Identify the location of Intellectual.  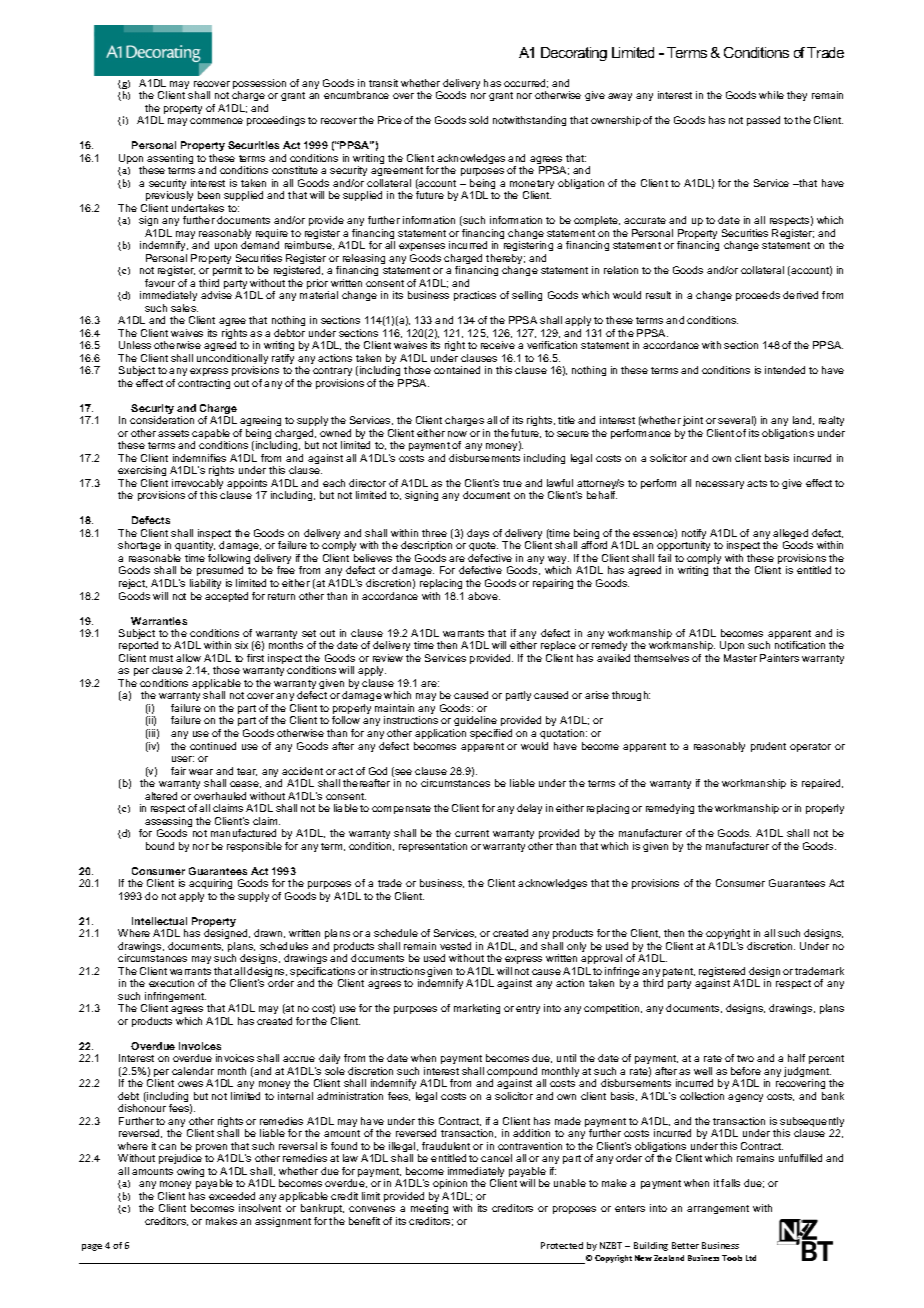
(159, 921).
